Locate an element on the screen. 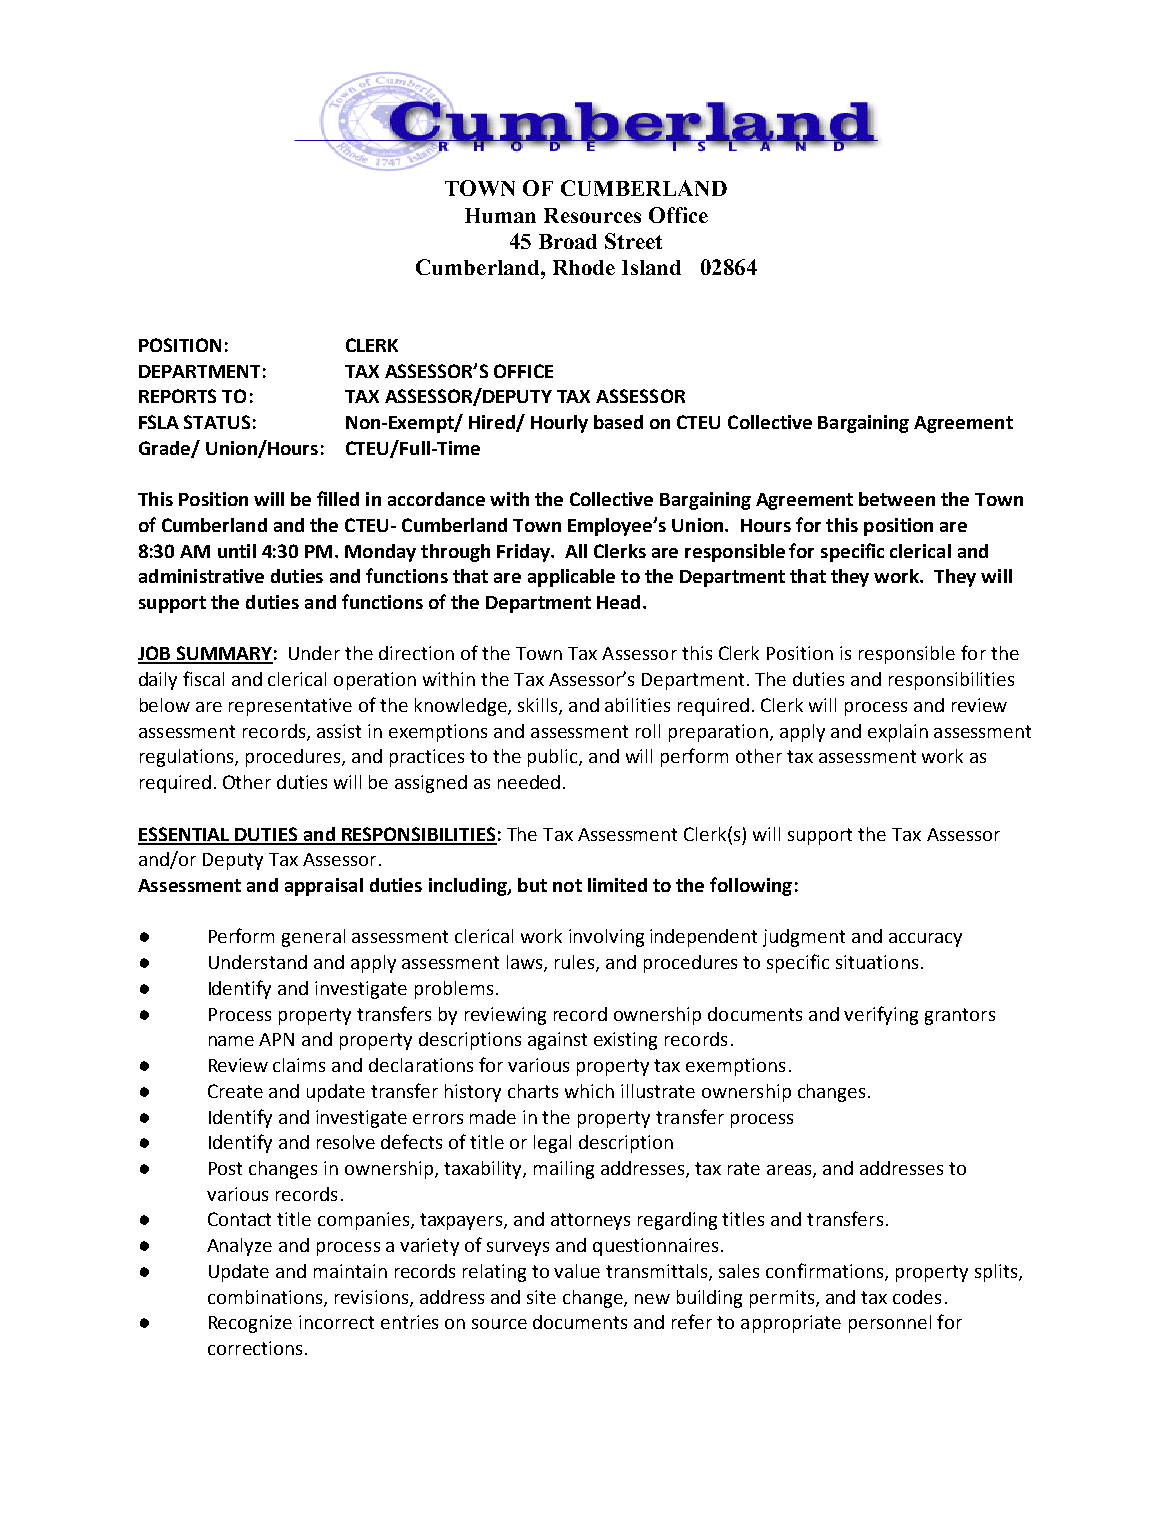  against is located at coordinates (557, 1041).
